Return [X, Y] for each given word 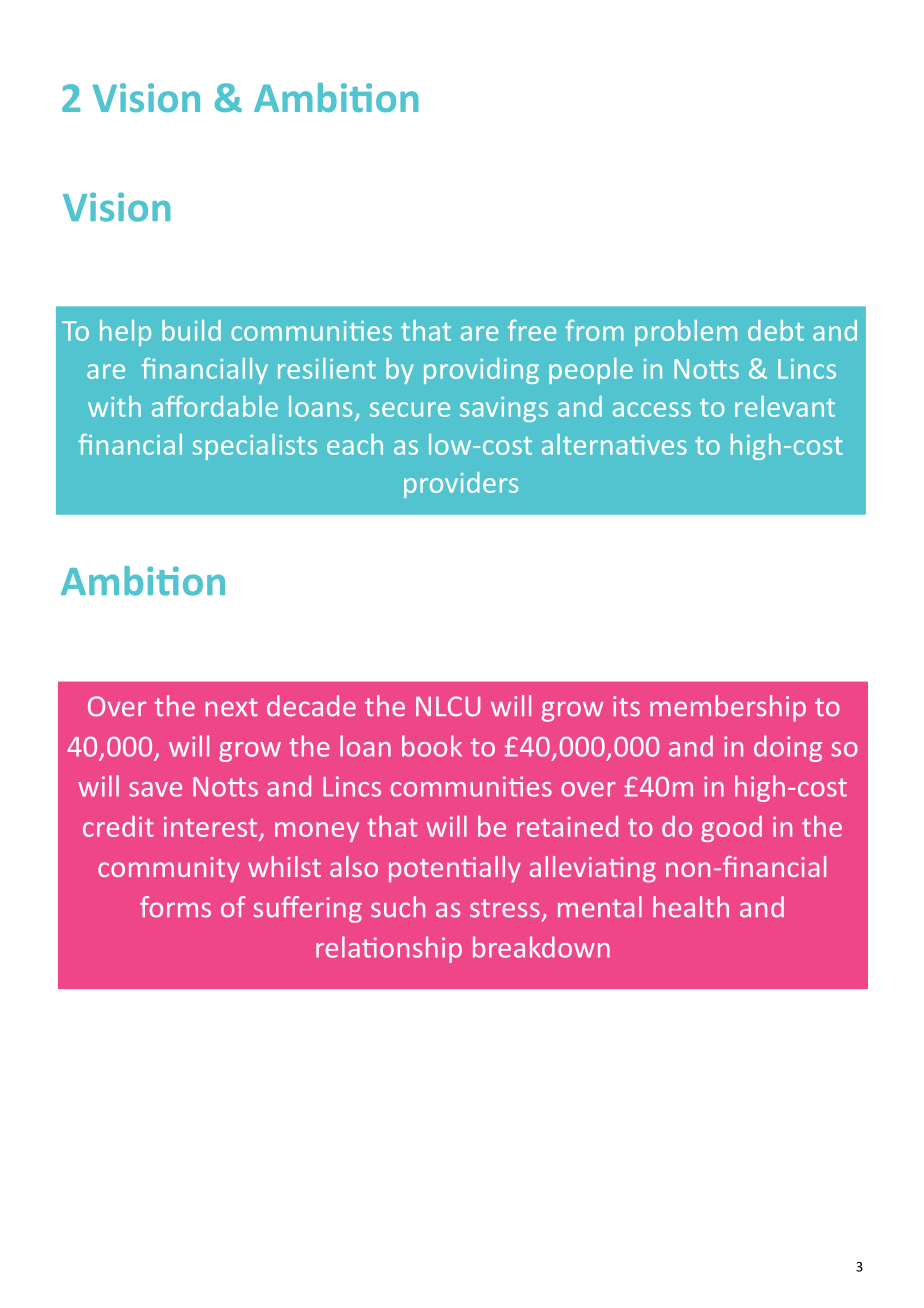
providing [481, 371]
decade [311, 706]
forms [175, 907]
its [626, 706]
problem [686, 333]
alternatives [614, 444]
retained [567, 826]
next [232, 707]
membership [728, 708]
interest [212, 828]
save [155, 789]
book [432, 746]
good [731, 829]
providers [461, 485]
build [191, 330]
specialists [255, 447]
